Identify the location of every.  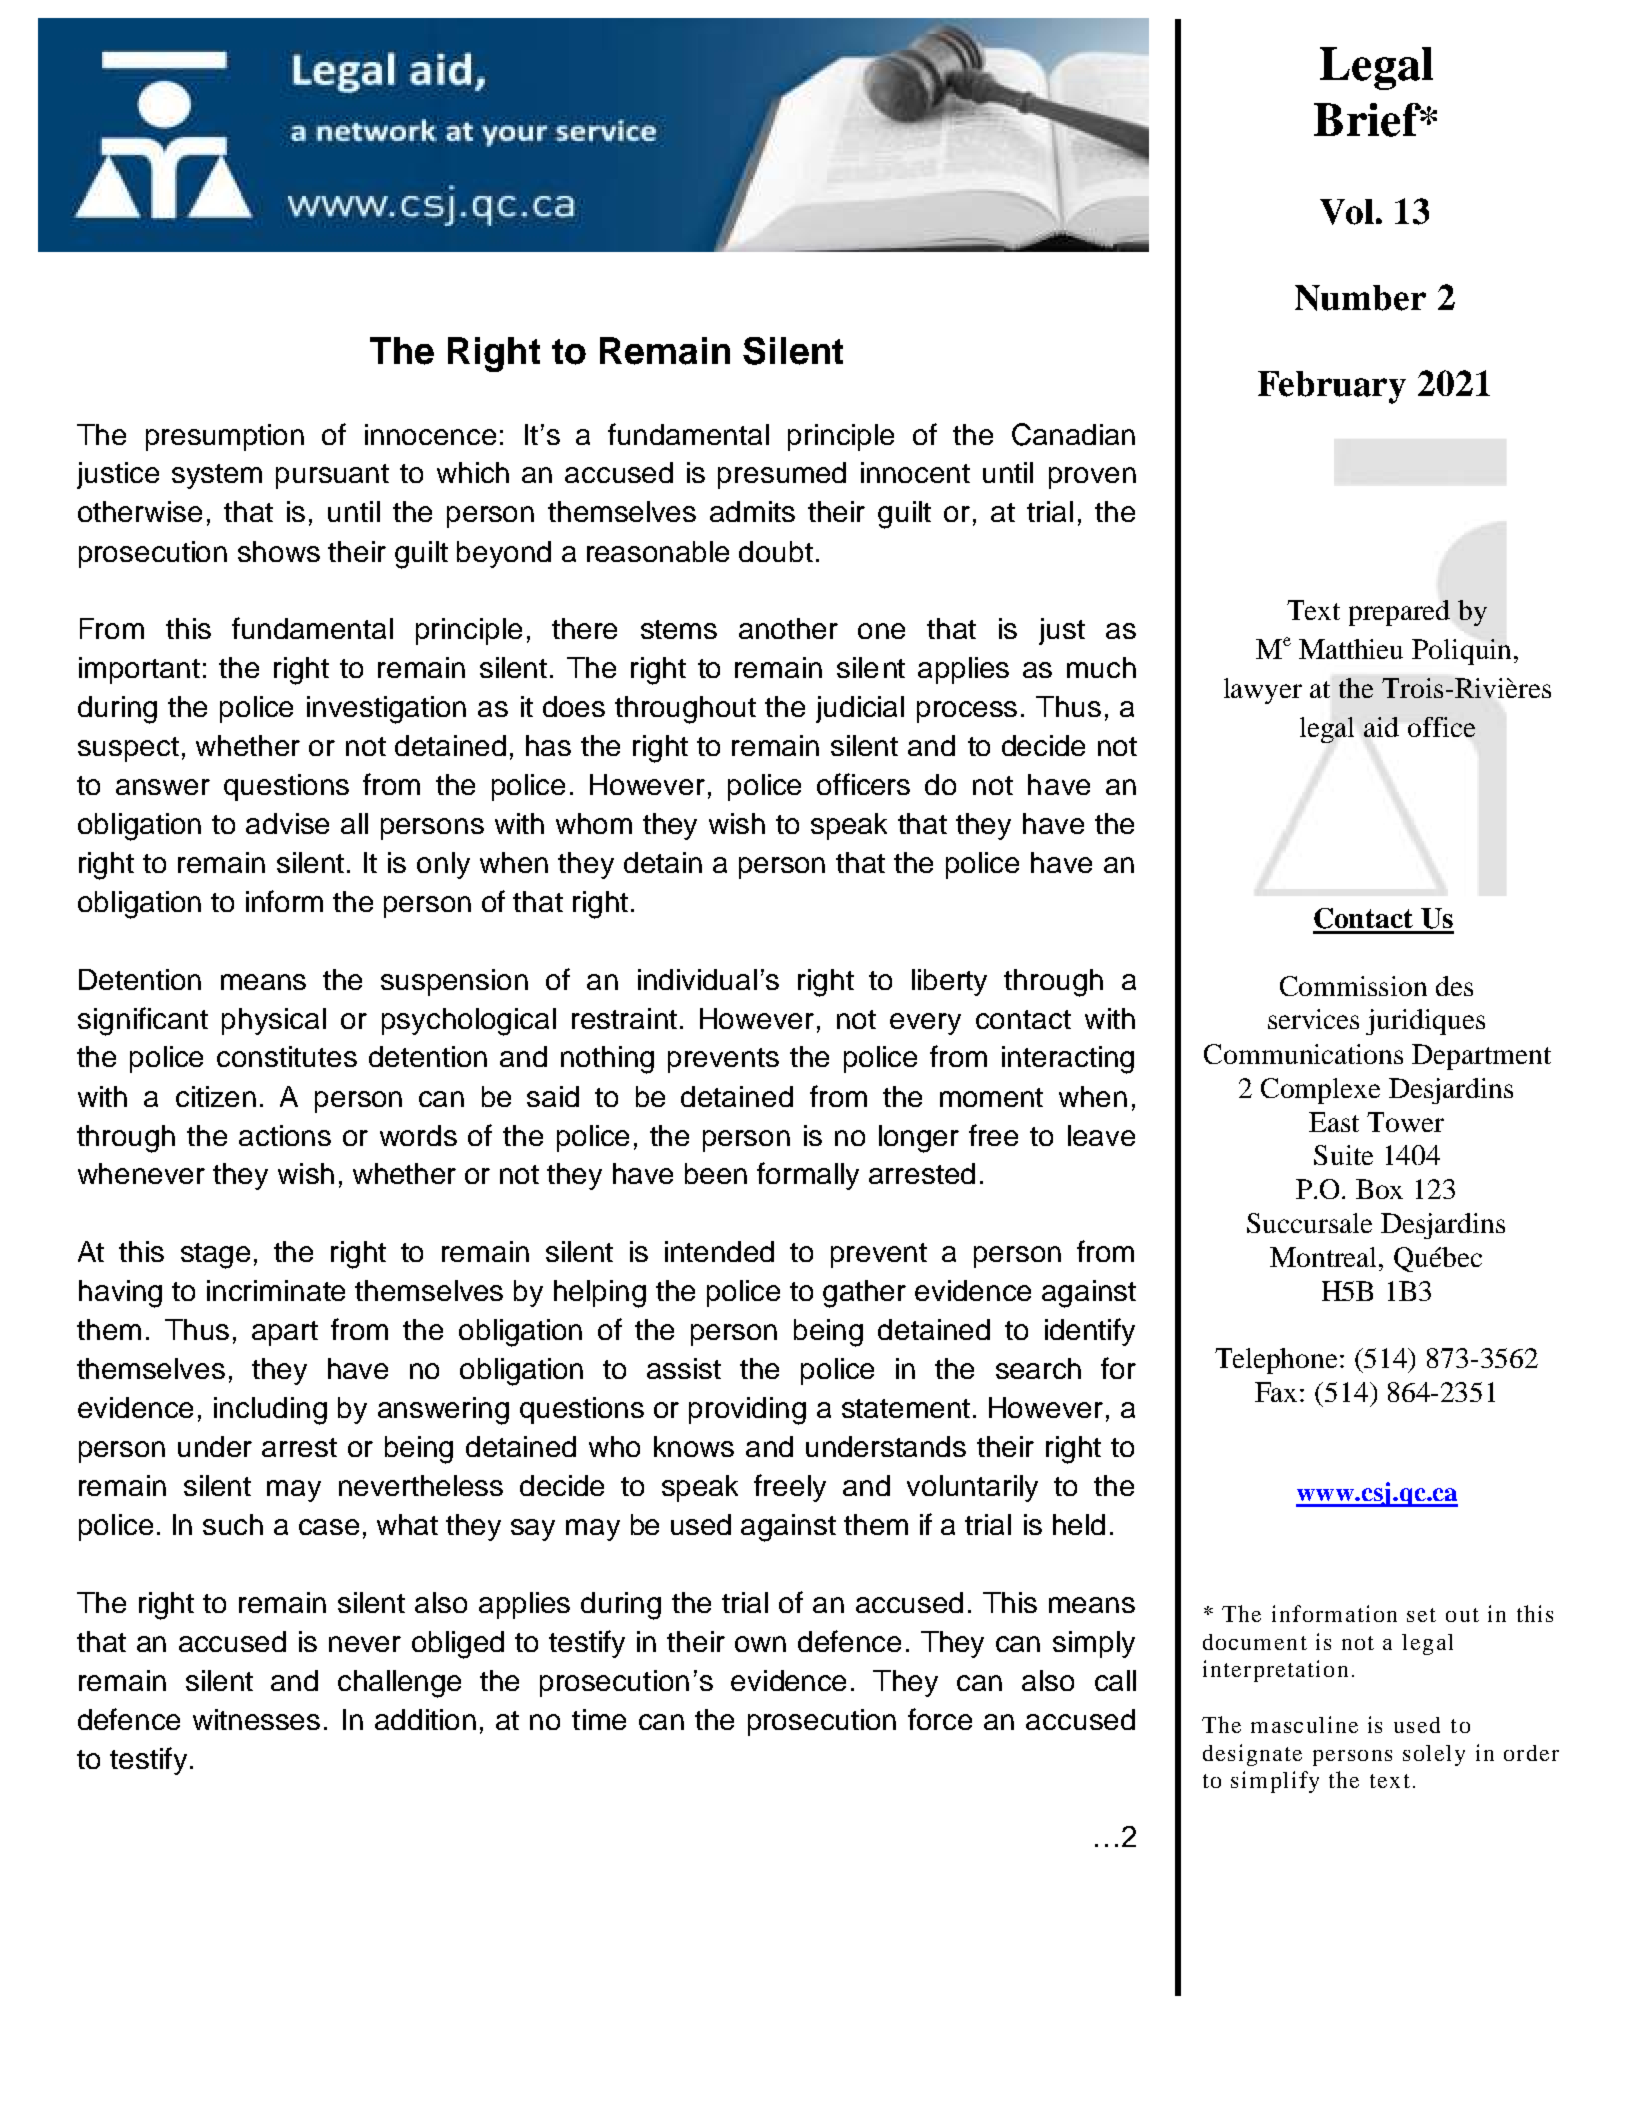
(925, 1024).
